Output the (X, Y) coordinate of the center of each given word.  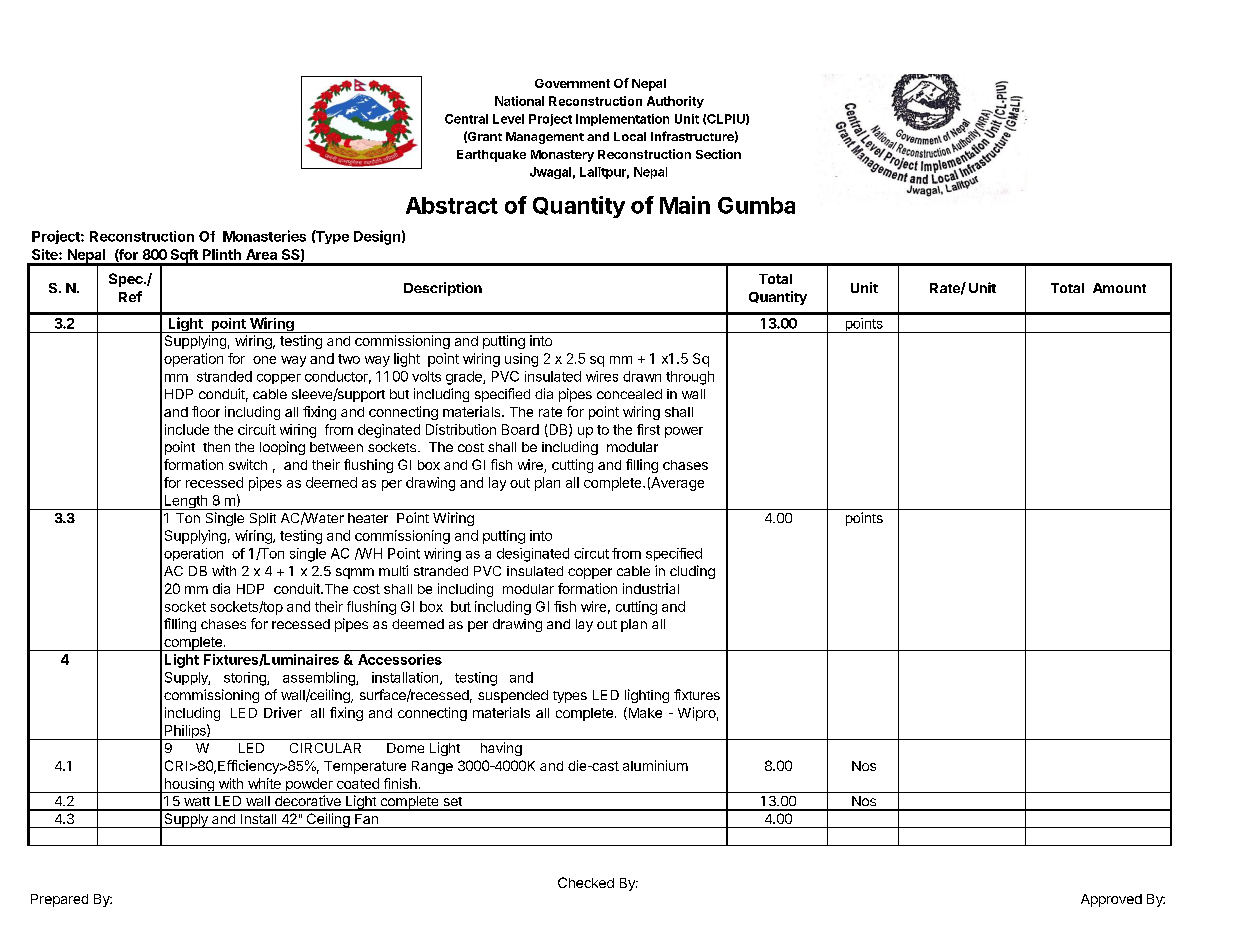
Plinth (222, 254)
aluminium (655, 765)
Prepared (59, 900)
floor (206, 411)
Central (466, 119)
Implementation (622, 120)
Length (185, 502)
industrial (651, 588)
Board (520, 429)
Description (443, 289)
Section (718, 154)
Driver (283, 712)
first (648, 429)
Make (644, 713)
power (684, 432)
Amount (1119, 288)
